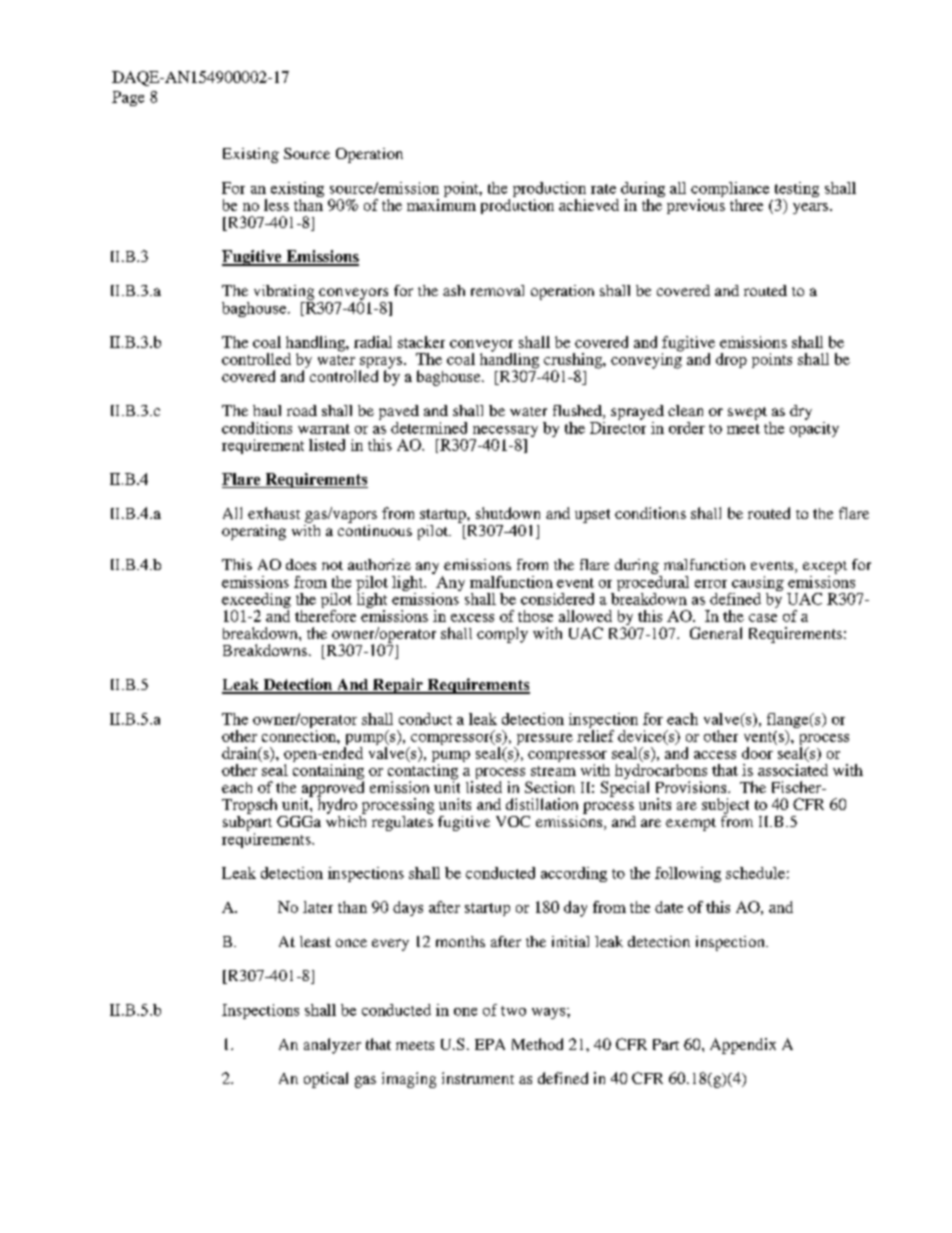  What do you see at coordinates (441, 205) in the screenshot?
I see `maximum` at bounding box center [441, 205].
